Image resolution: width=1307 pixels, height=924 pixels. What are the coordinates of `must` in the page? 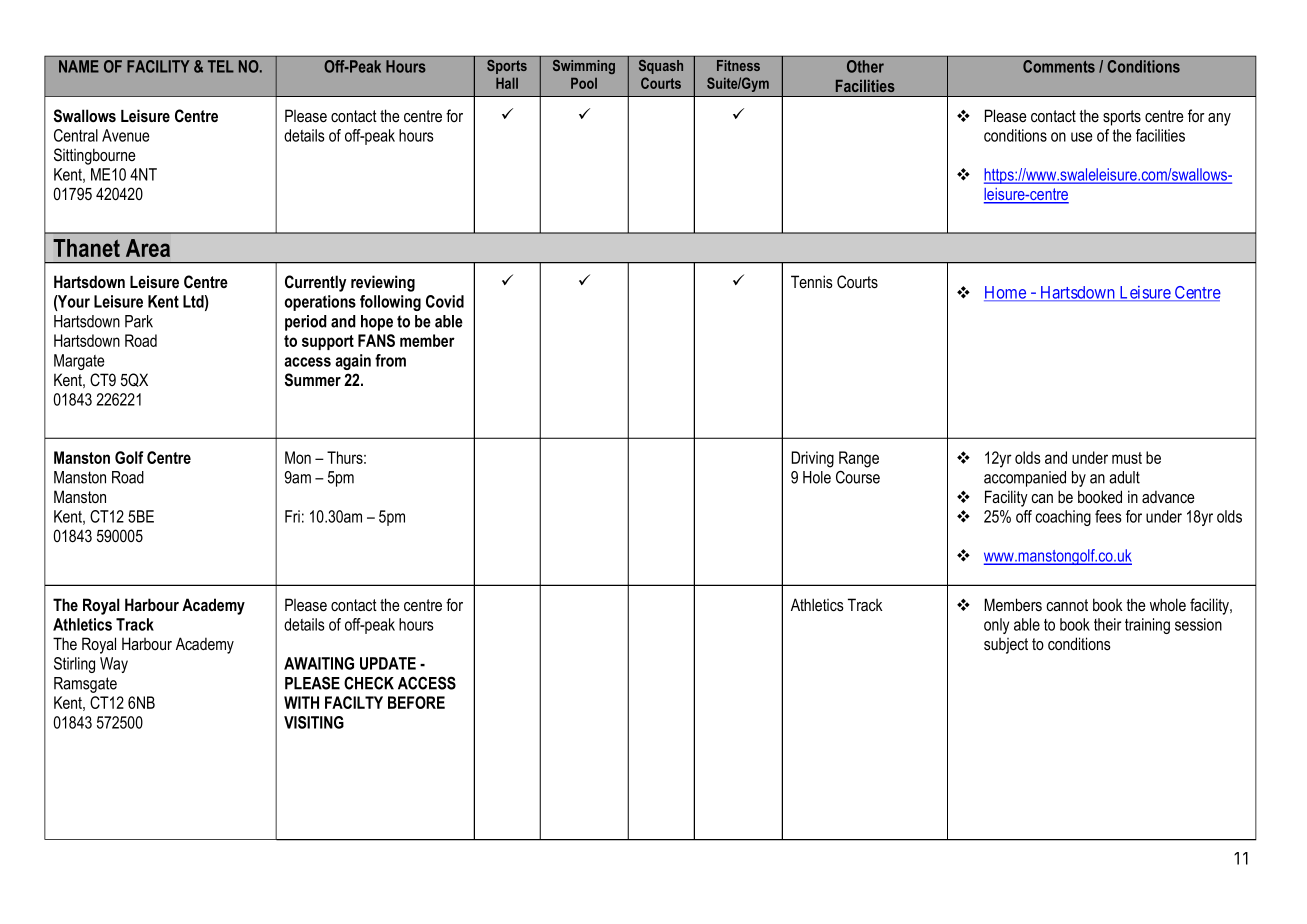 It's located at (1127, 458).
